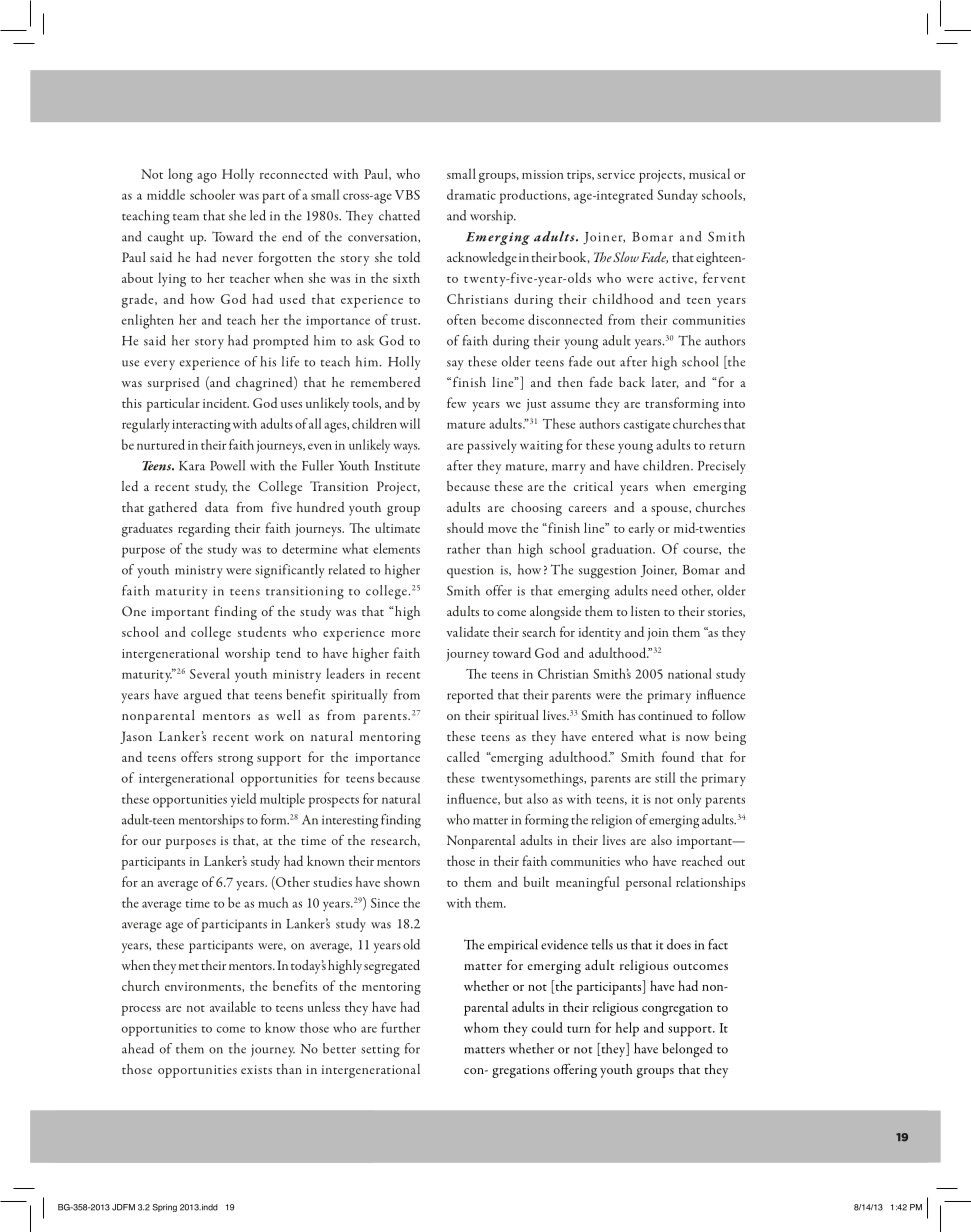 The width and height of the screenshot is (971, 1232). What do you see at coordinates (203, 696) in the screenshot?
I see `argued` at bounding box center [203, 696].
